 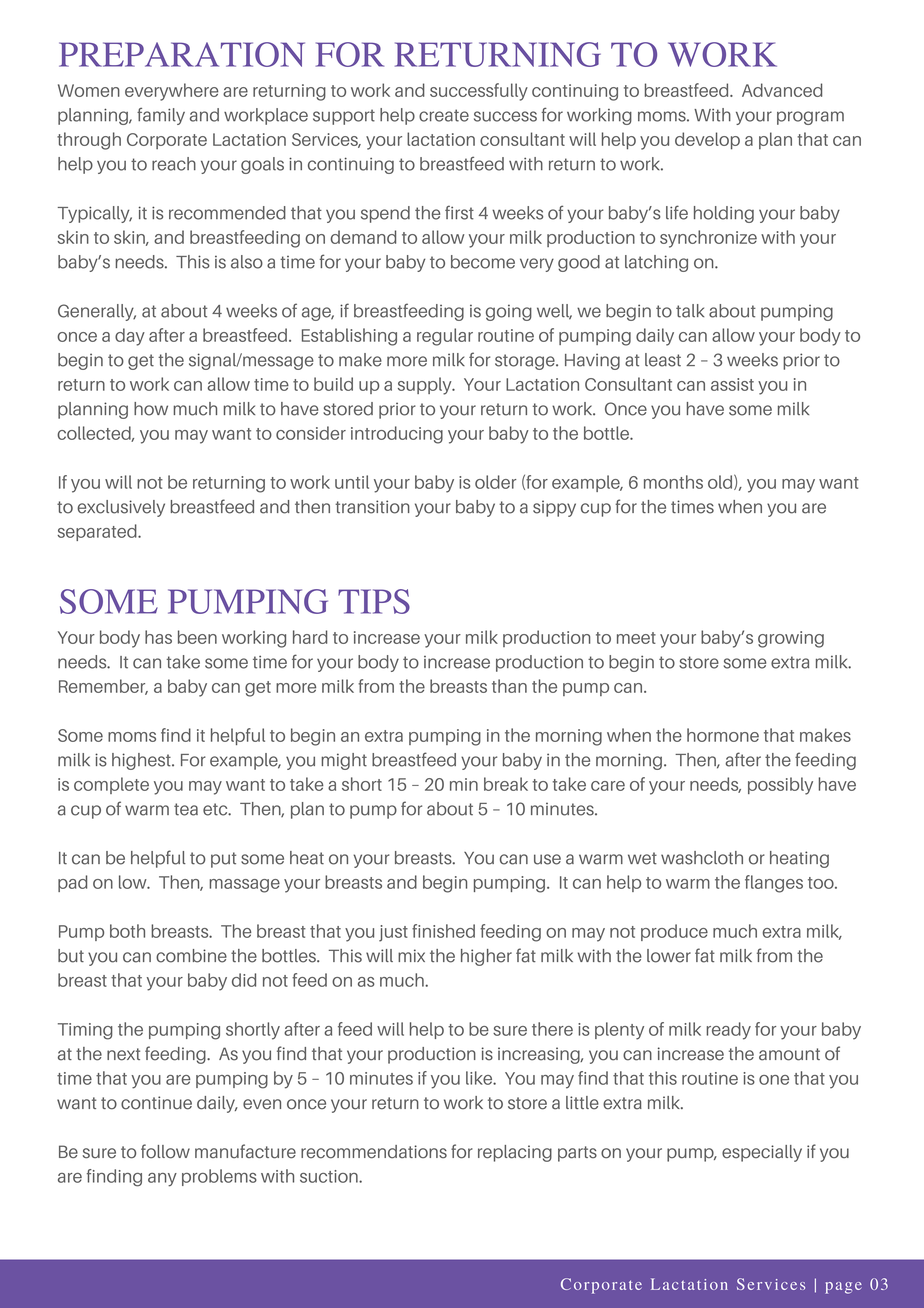 I want to click on replacing, so click(x=515, y=1153).
